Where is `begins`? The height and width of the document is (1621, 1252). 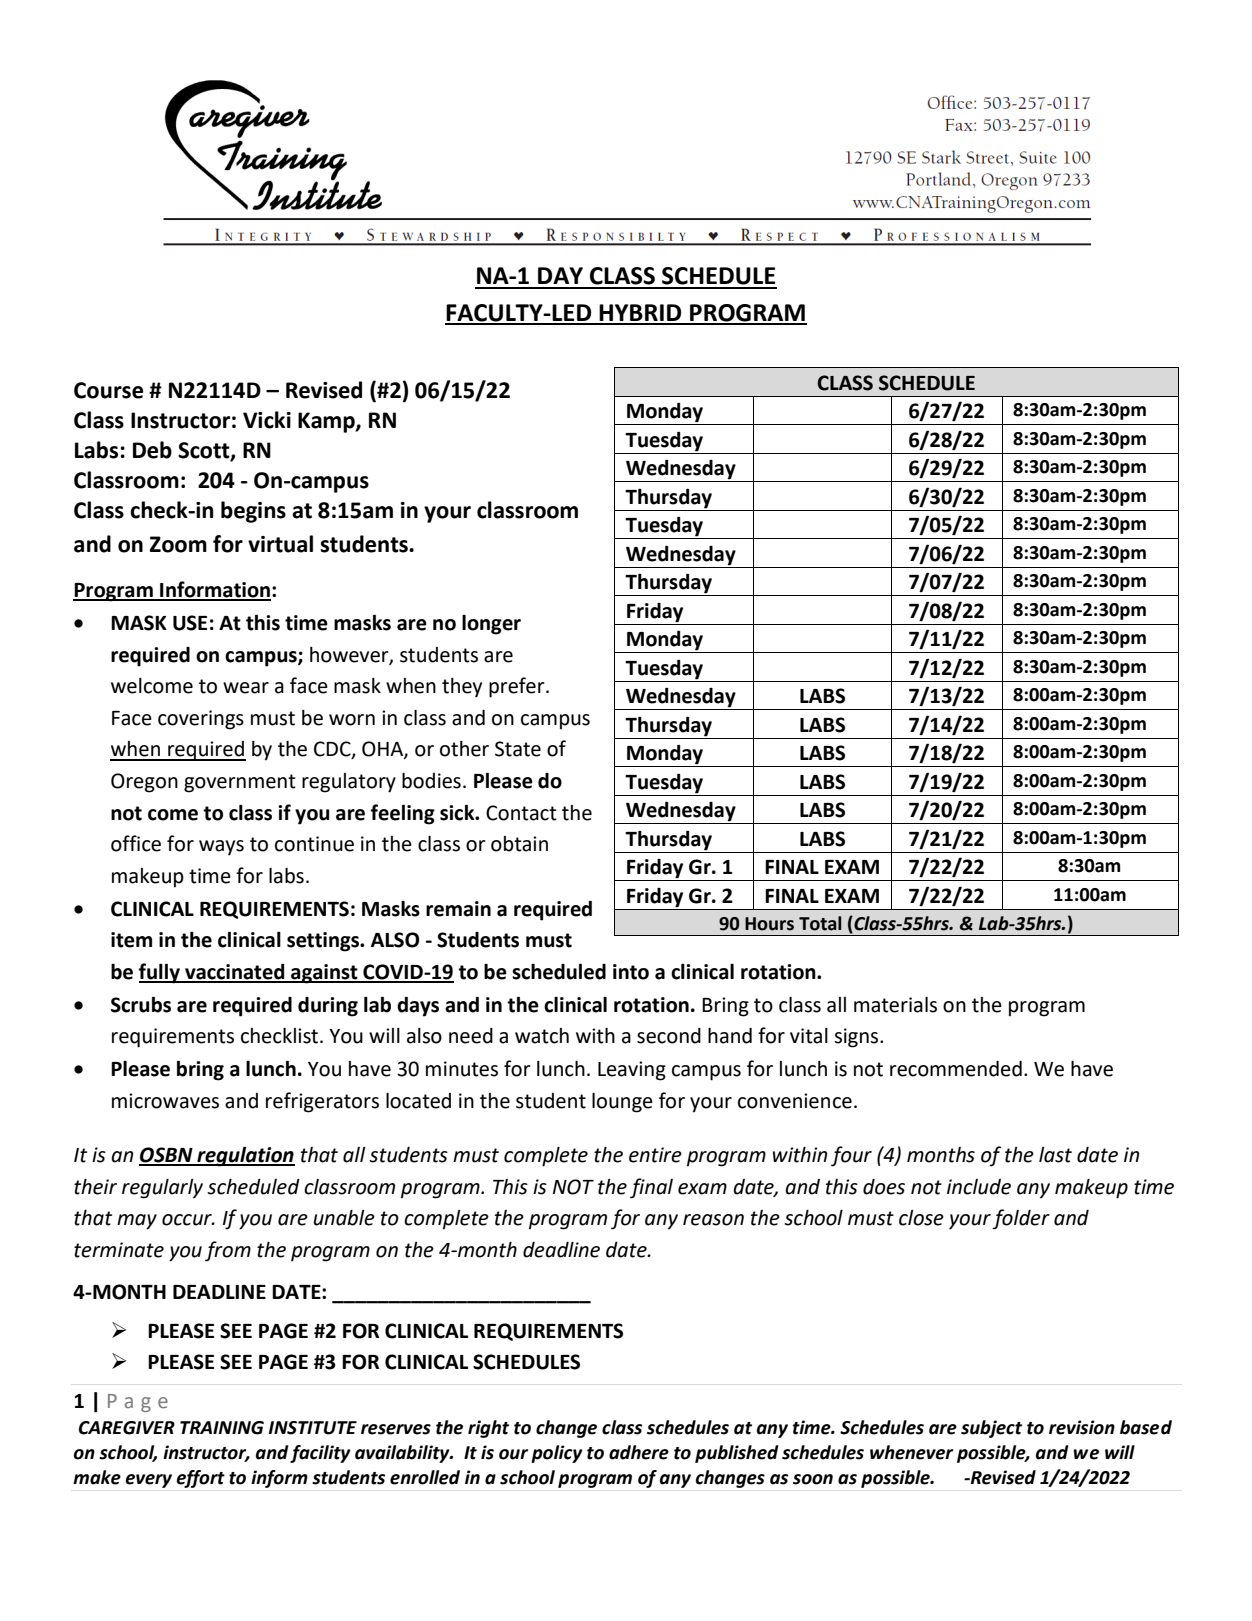
begins is located at coordinates (253, 512).
